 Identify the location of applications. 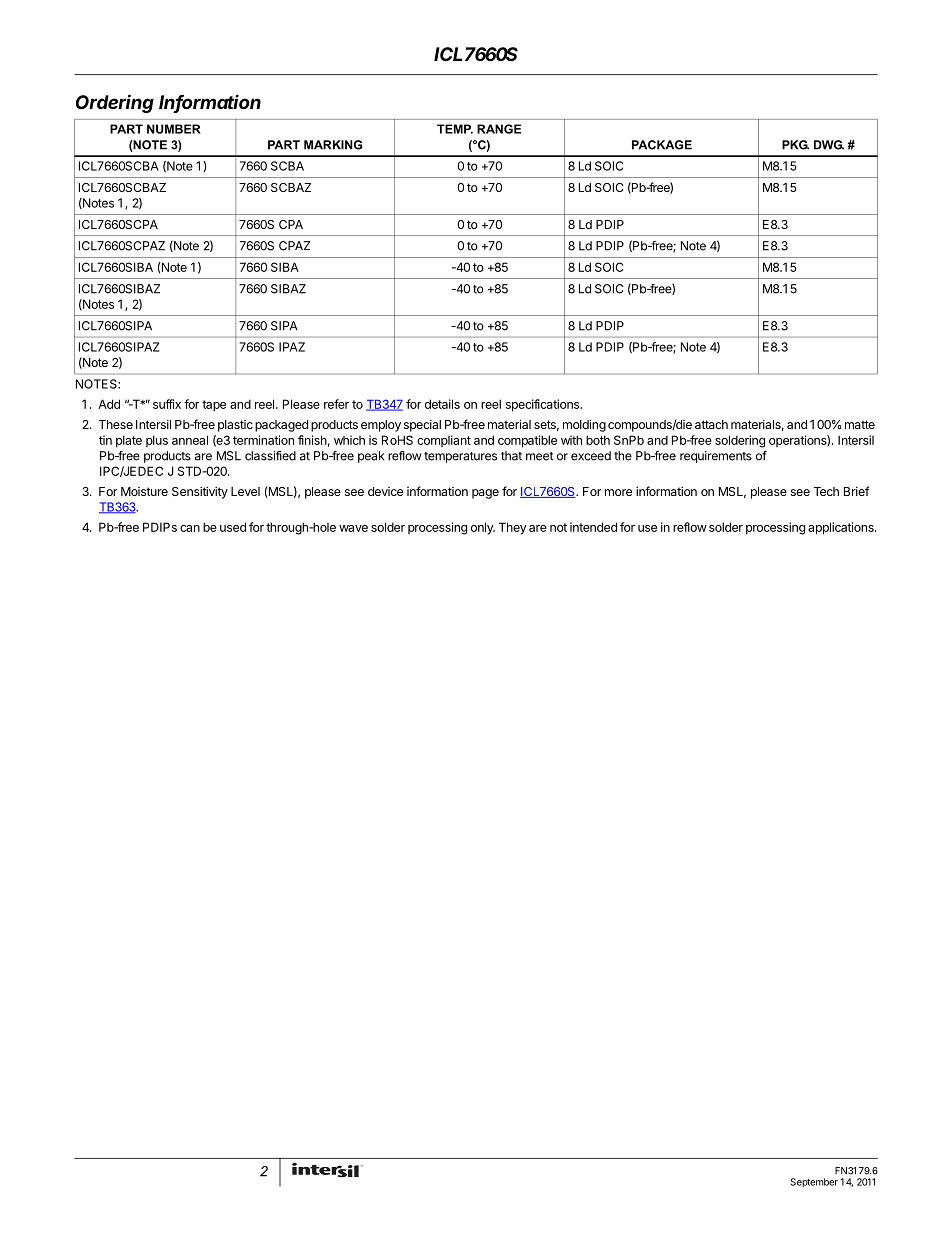
(842, 528).
